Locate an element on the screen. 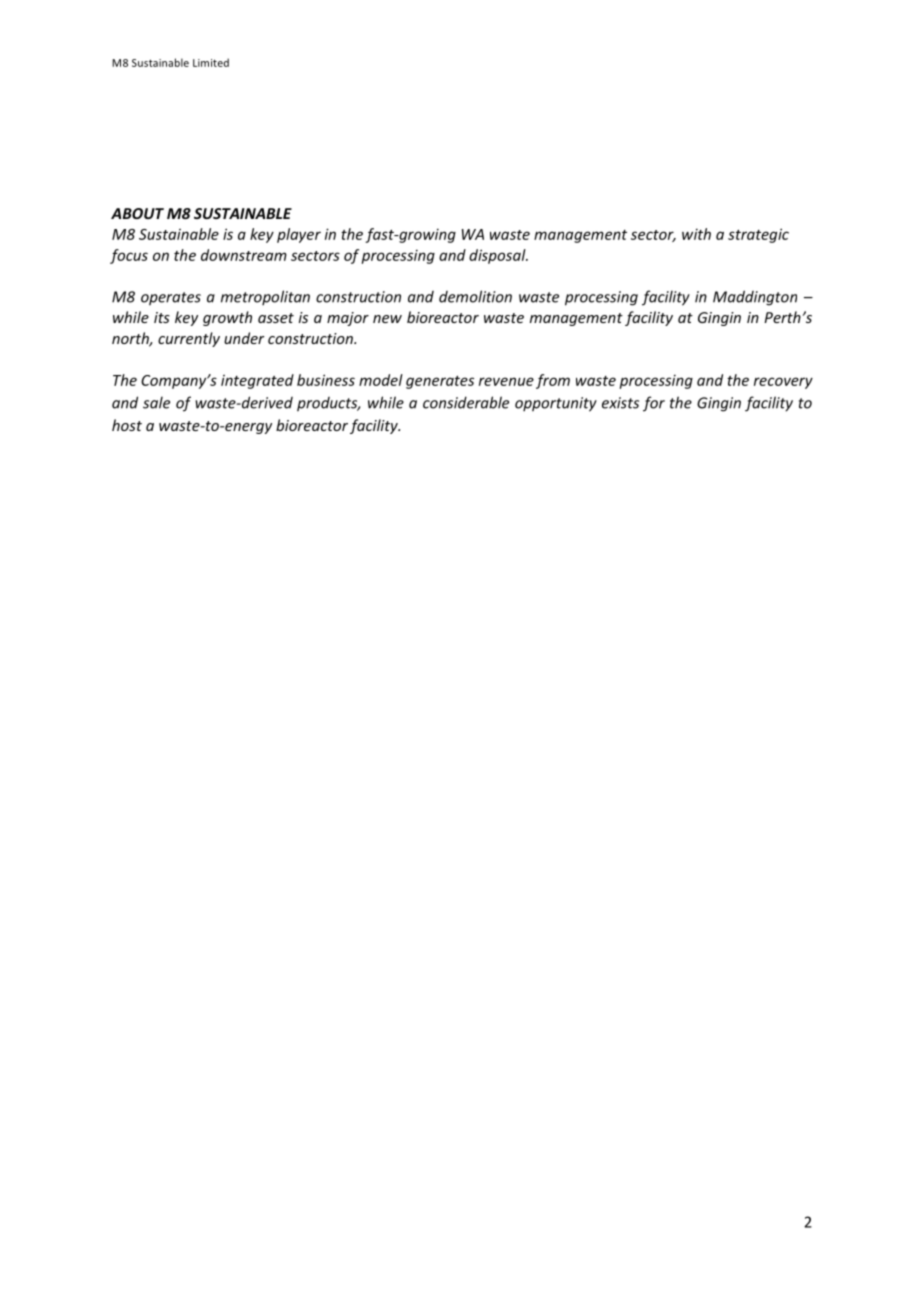 The width and height of the screenshot is (924, 1308). disposal is located at coordinates (498, 256).
